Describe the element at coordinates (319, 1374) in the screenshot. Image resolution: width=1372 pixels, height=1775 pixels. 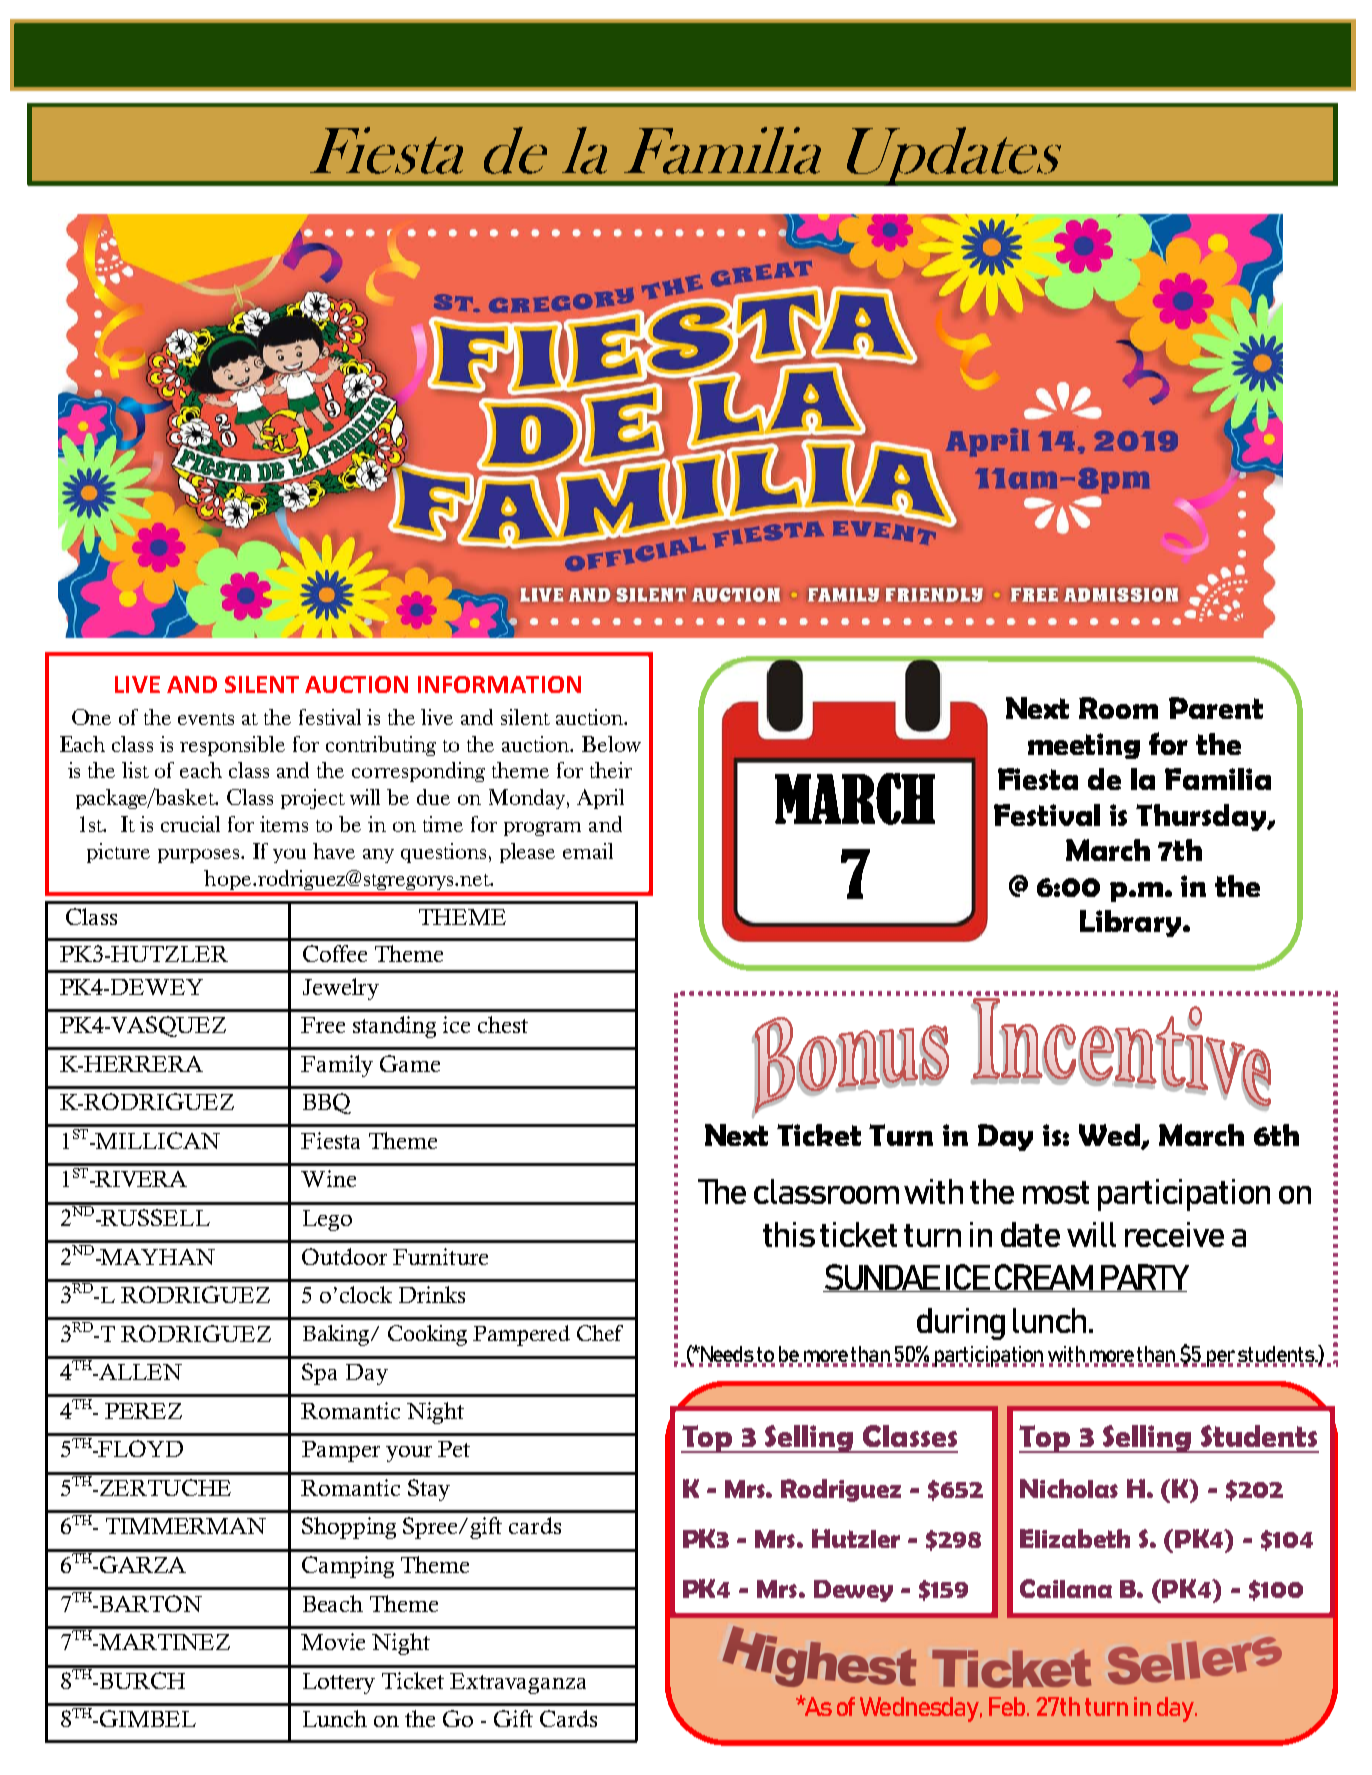
I see `Spa` at that location.
